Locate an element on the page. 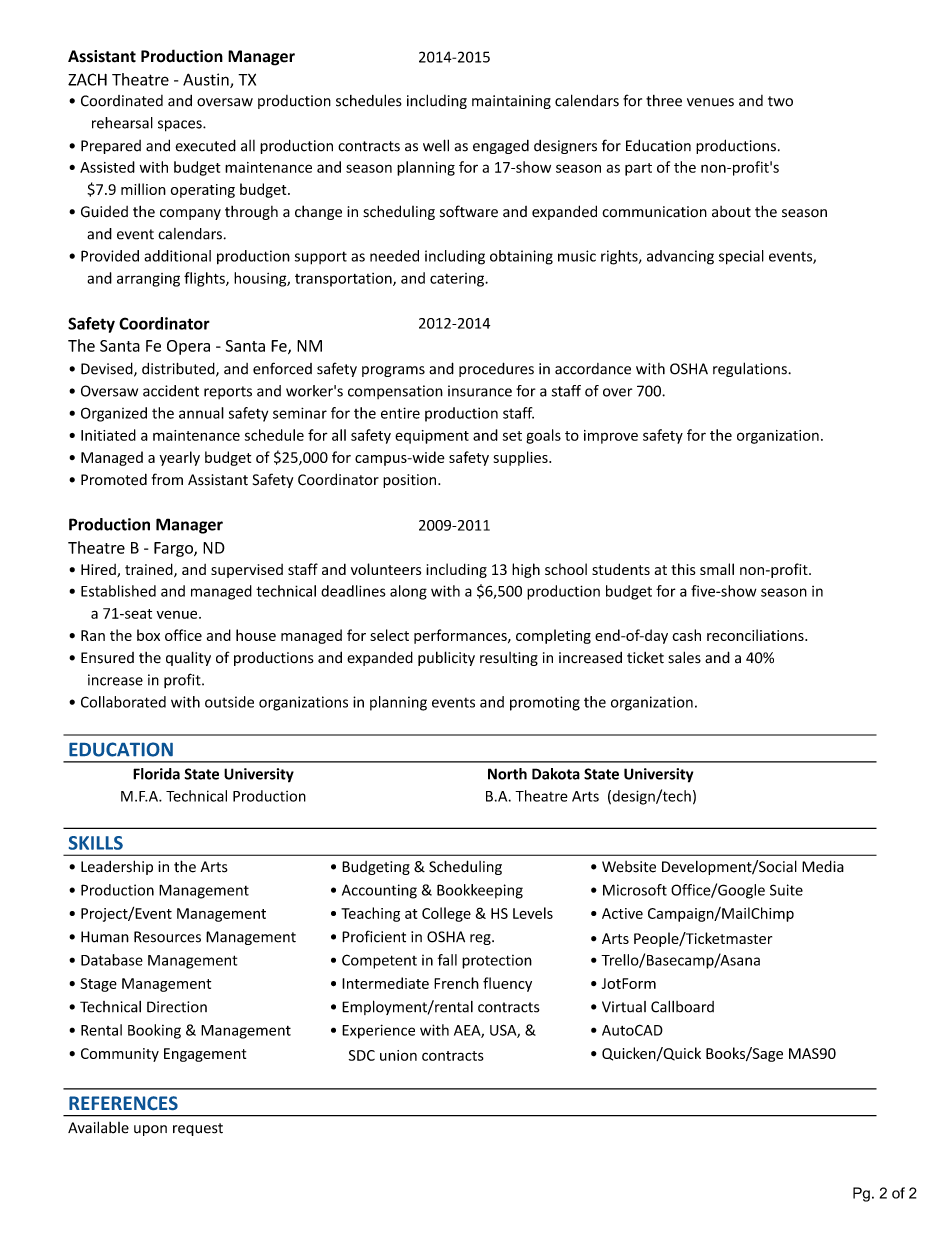 The image size is (952, 1233). yearly is located at coordinates (179, 458).
